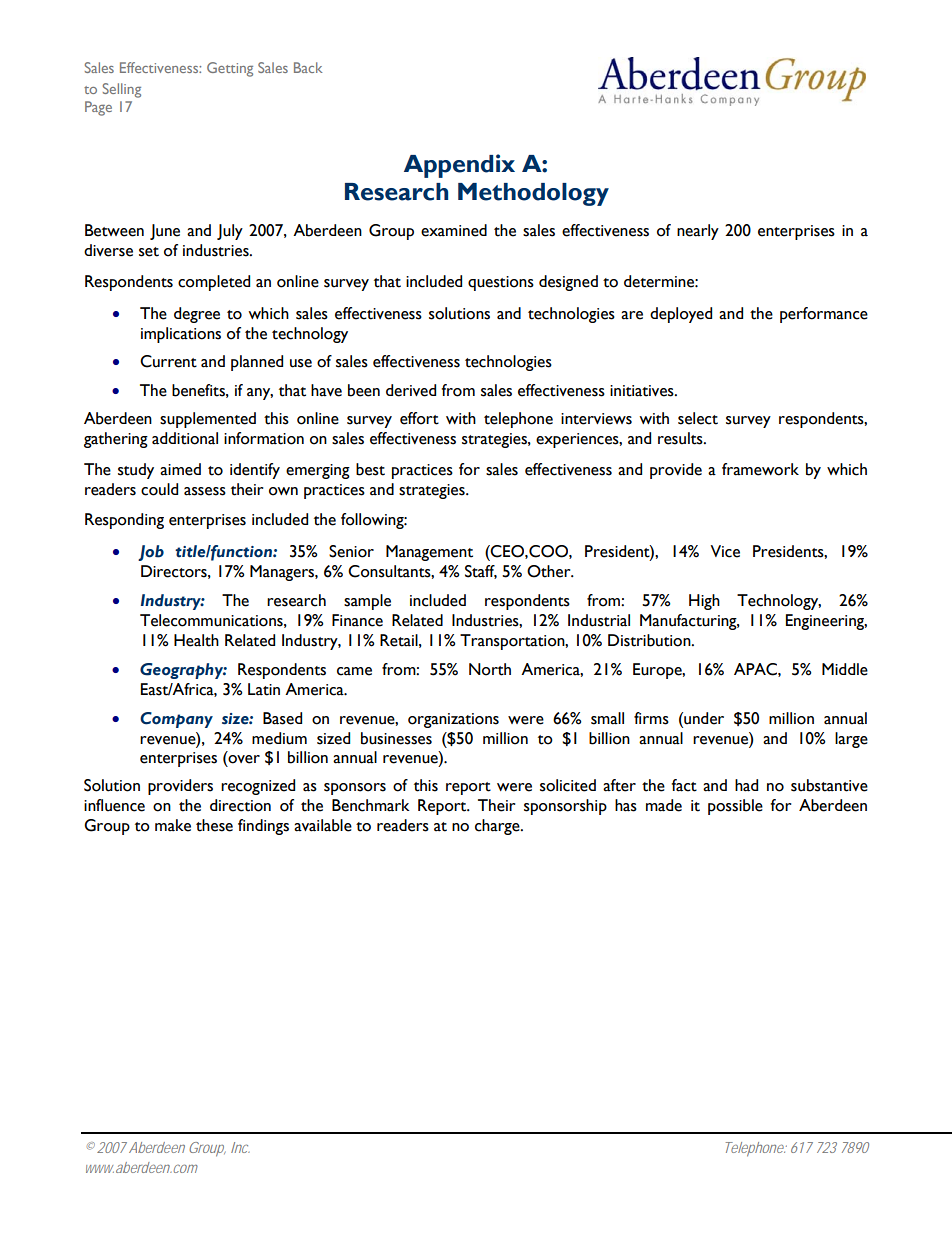  I want to click on nearly, so click(698, 232).
